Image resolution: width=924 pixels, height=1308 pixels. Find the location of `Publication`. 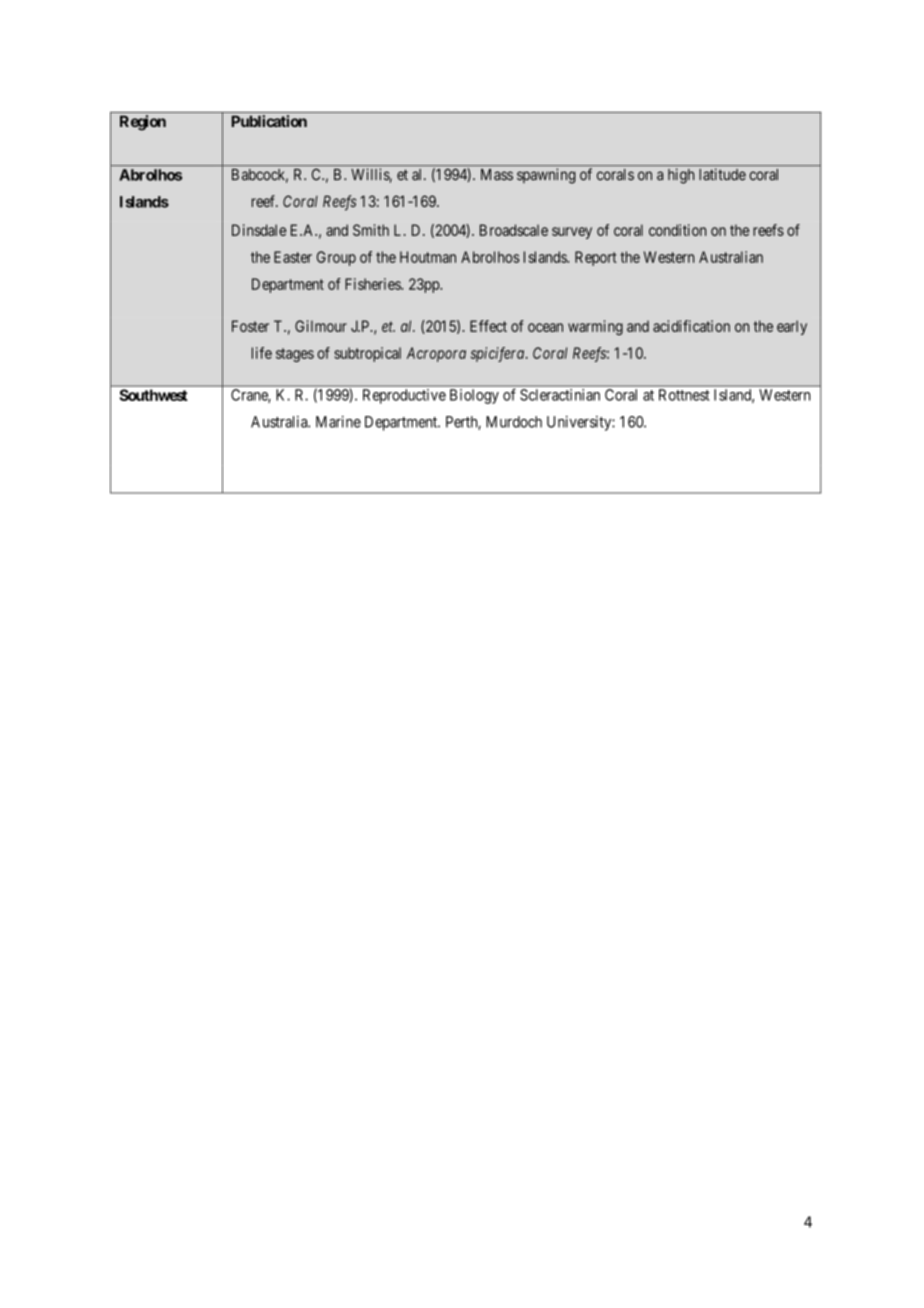

Publication is located at coordinates (269, 121).
